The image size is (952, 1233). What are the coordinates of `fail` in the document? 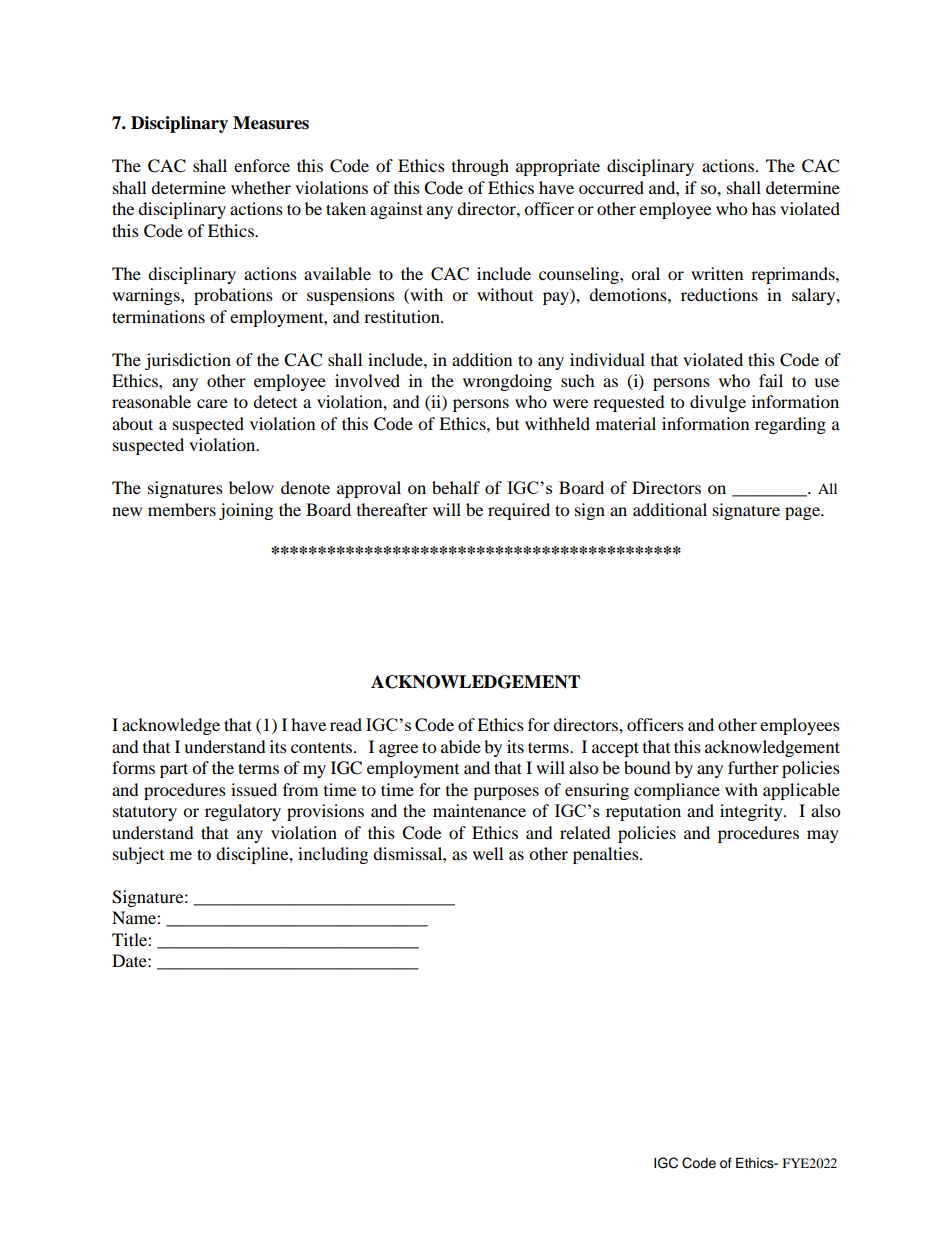 It's located at (771, 380).
